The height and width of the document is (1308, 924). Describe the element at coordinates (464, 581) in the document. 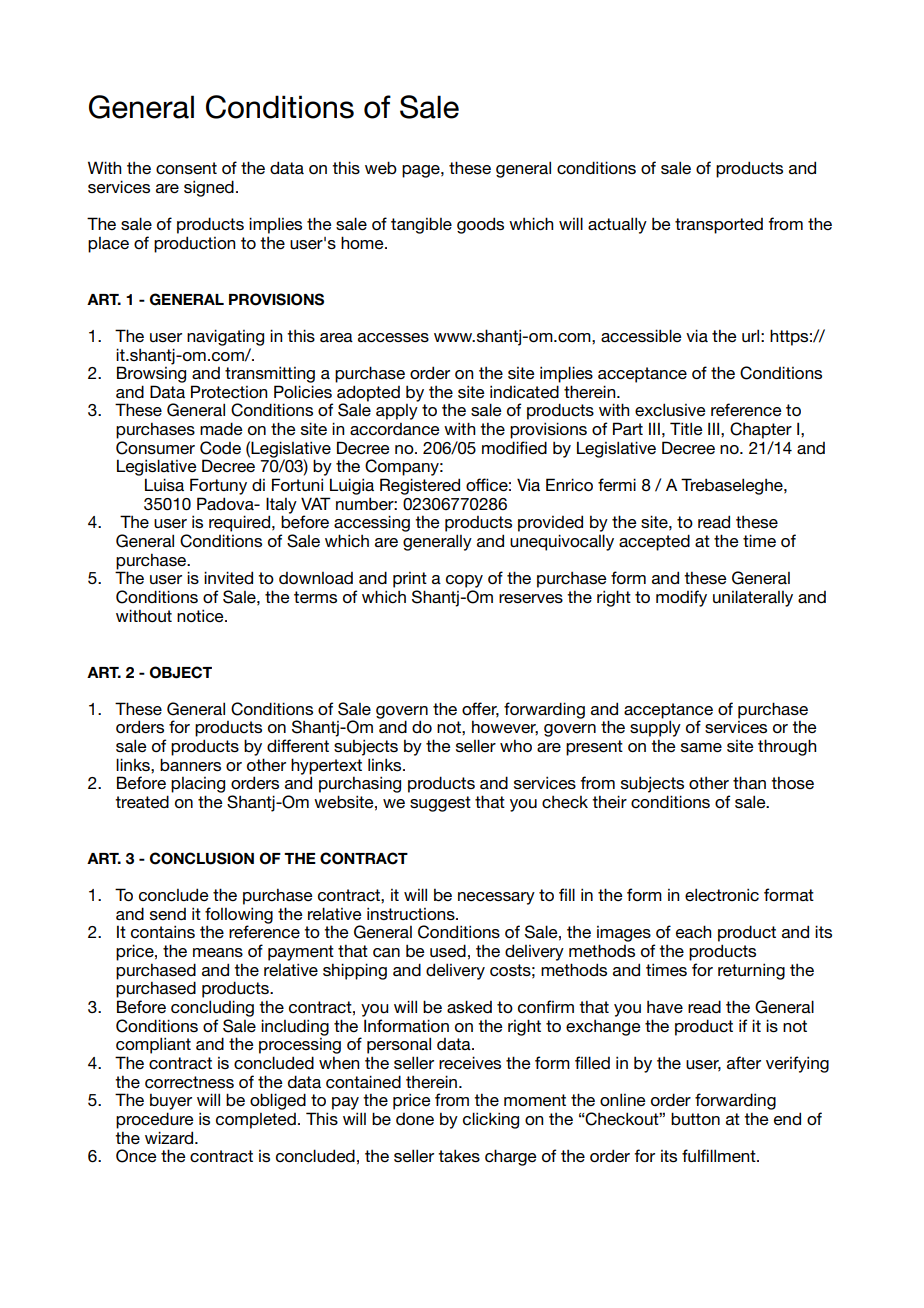

I see `copy` at that location.
